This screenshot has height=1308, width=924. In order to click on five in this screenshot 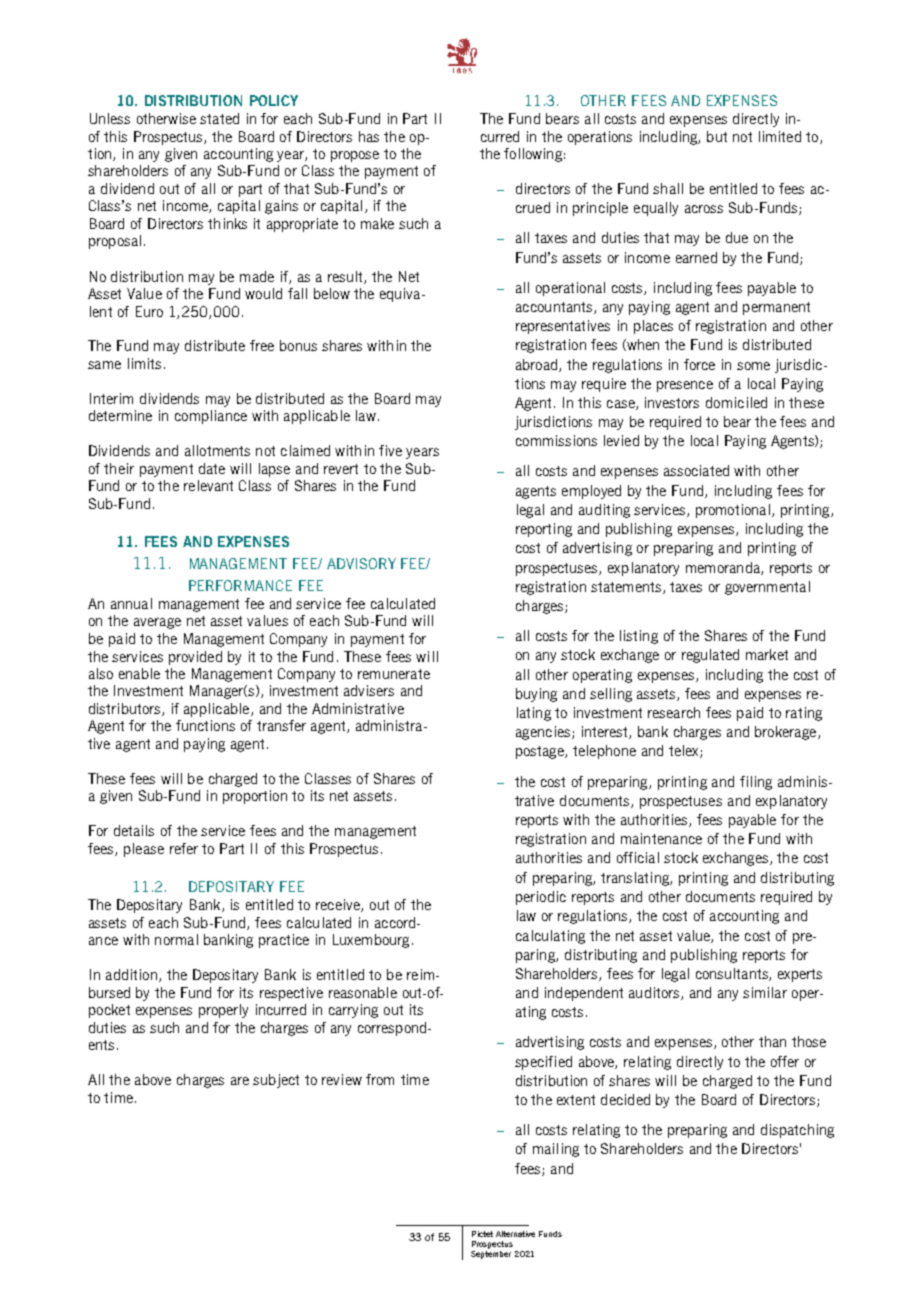, I will do `click(390, 450)`.
